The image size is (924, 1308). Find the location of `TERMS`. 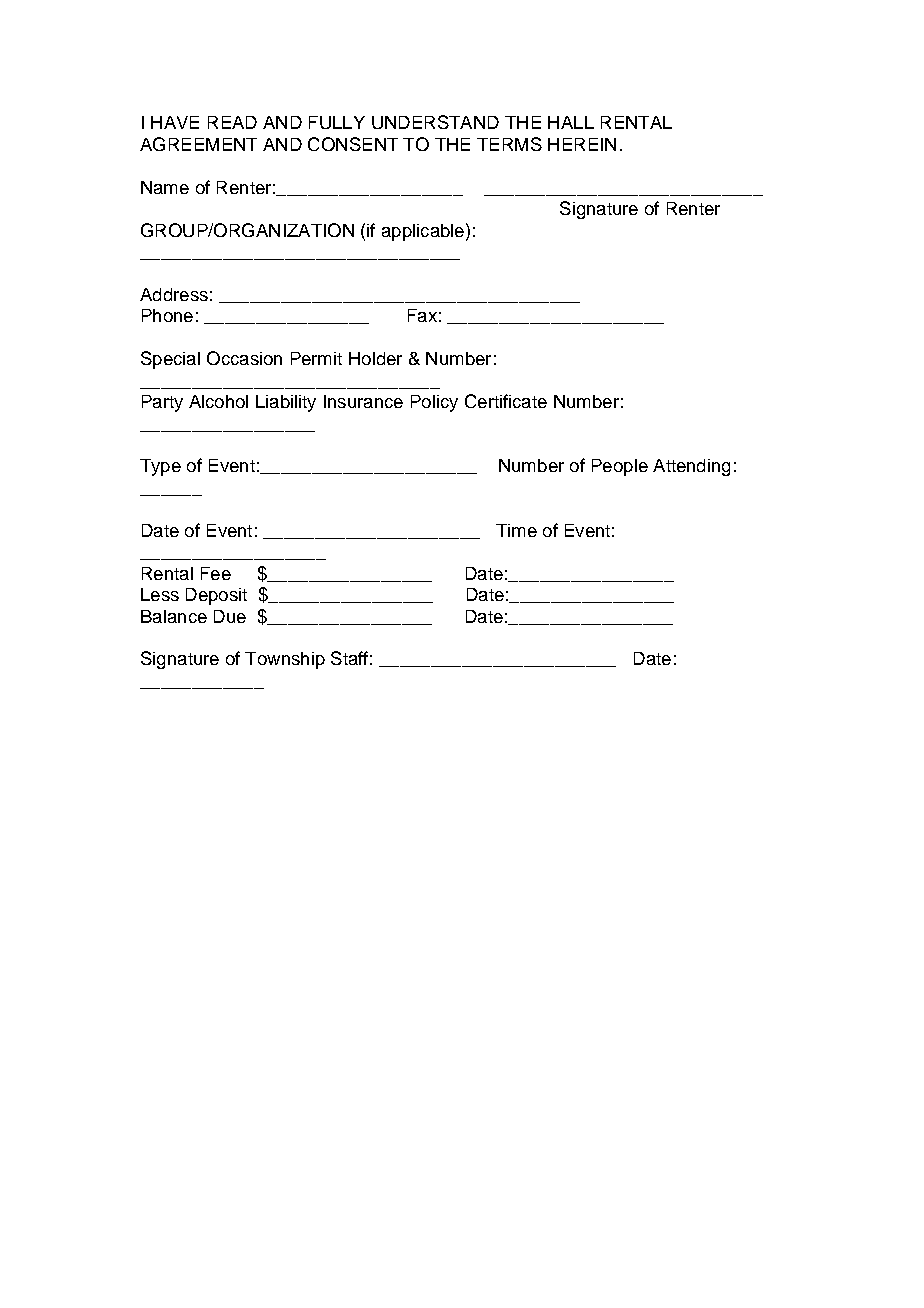

TERMS is located at coordinates (509, 144).
